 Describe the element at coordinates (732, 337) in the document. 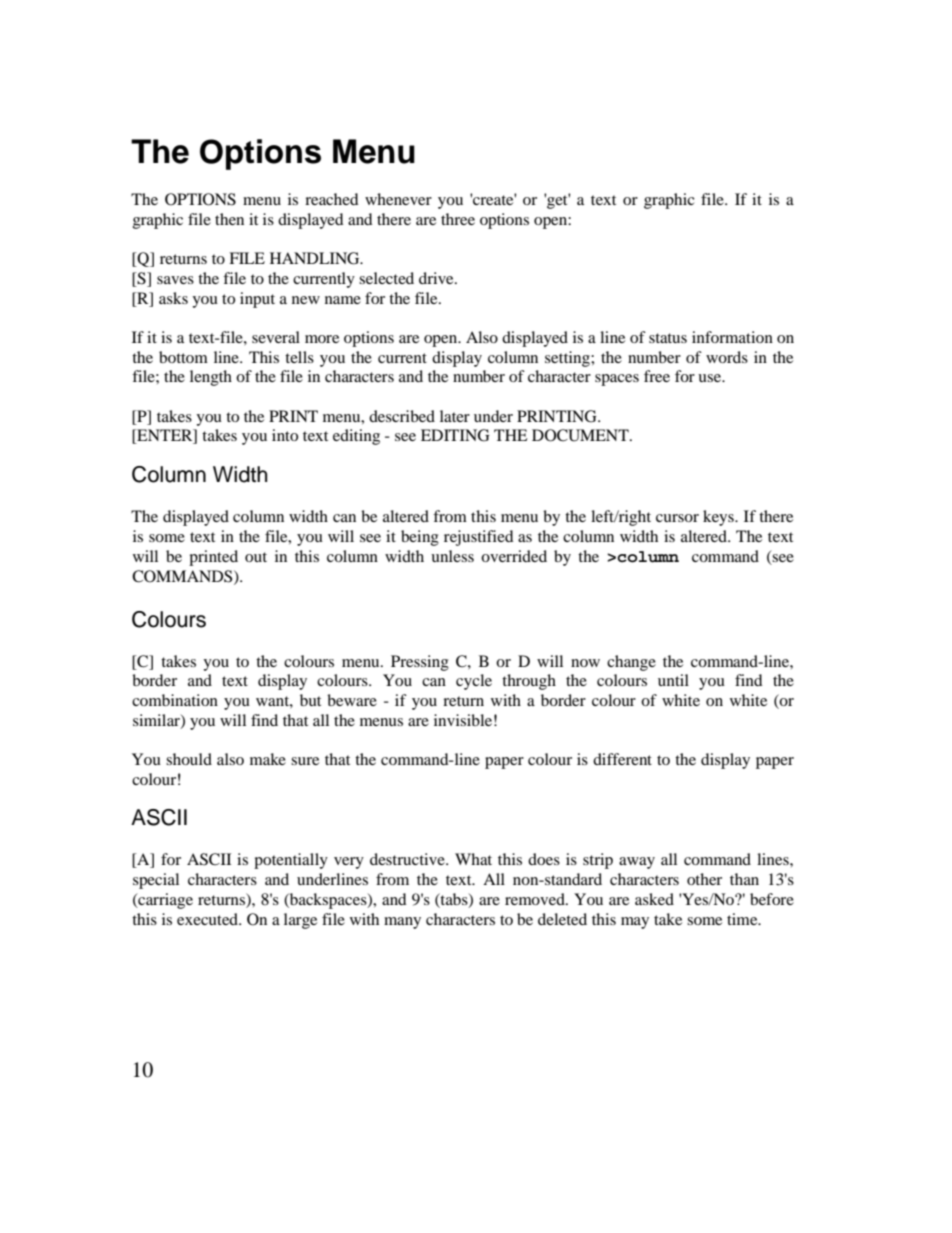

I see `information` at that location.
